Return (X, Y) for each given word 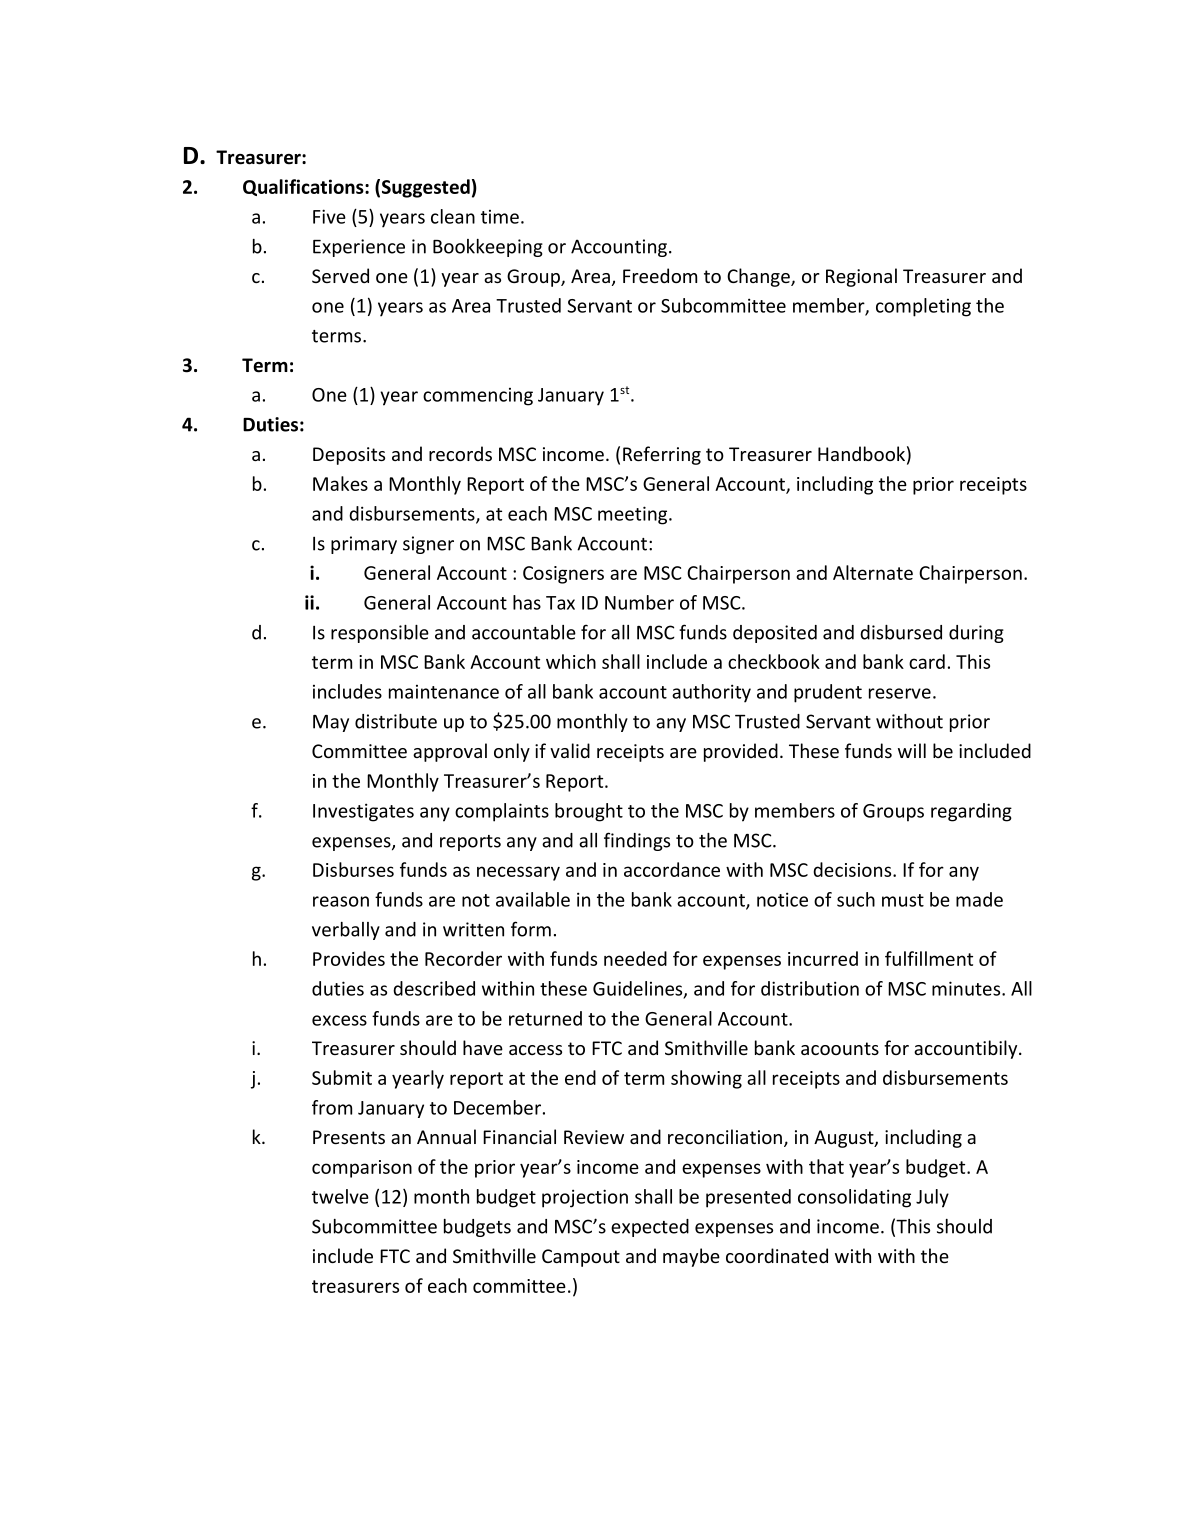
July (932, 1198)
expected (650, 1228)
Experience (359, 248)
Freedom (660, 275)
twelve (340, 1196)
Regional (861, 277)
